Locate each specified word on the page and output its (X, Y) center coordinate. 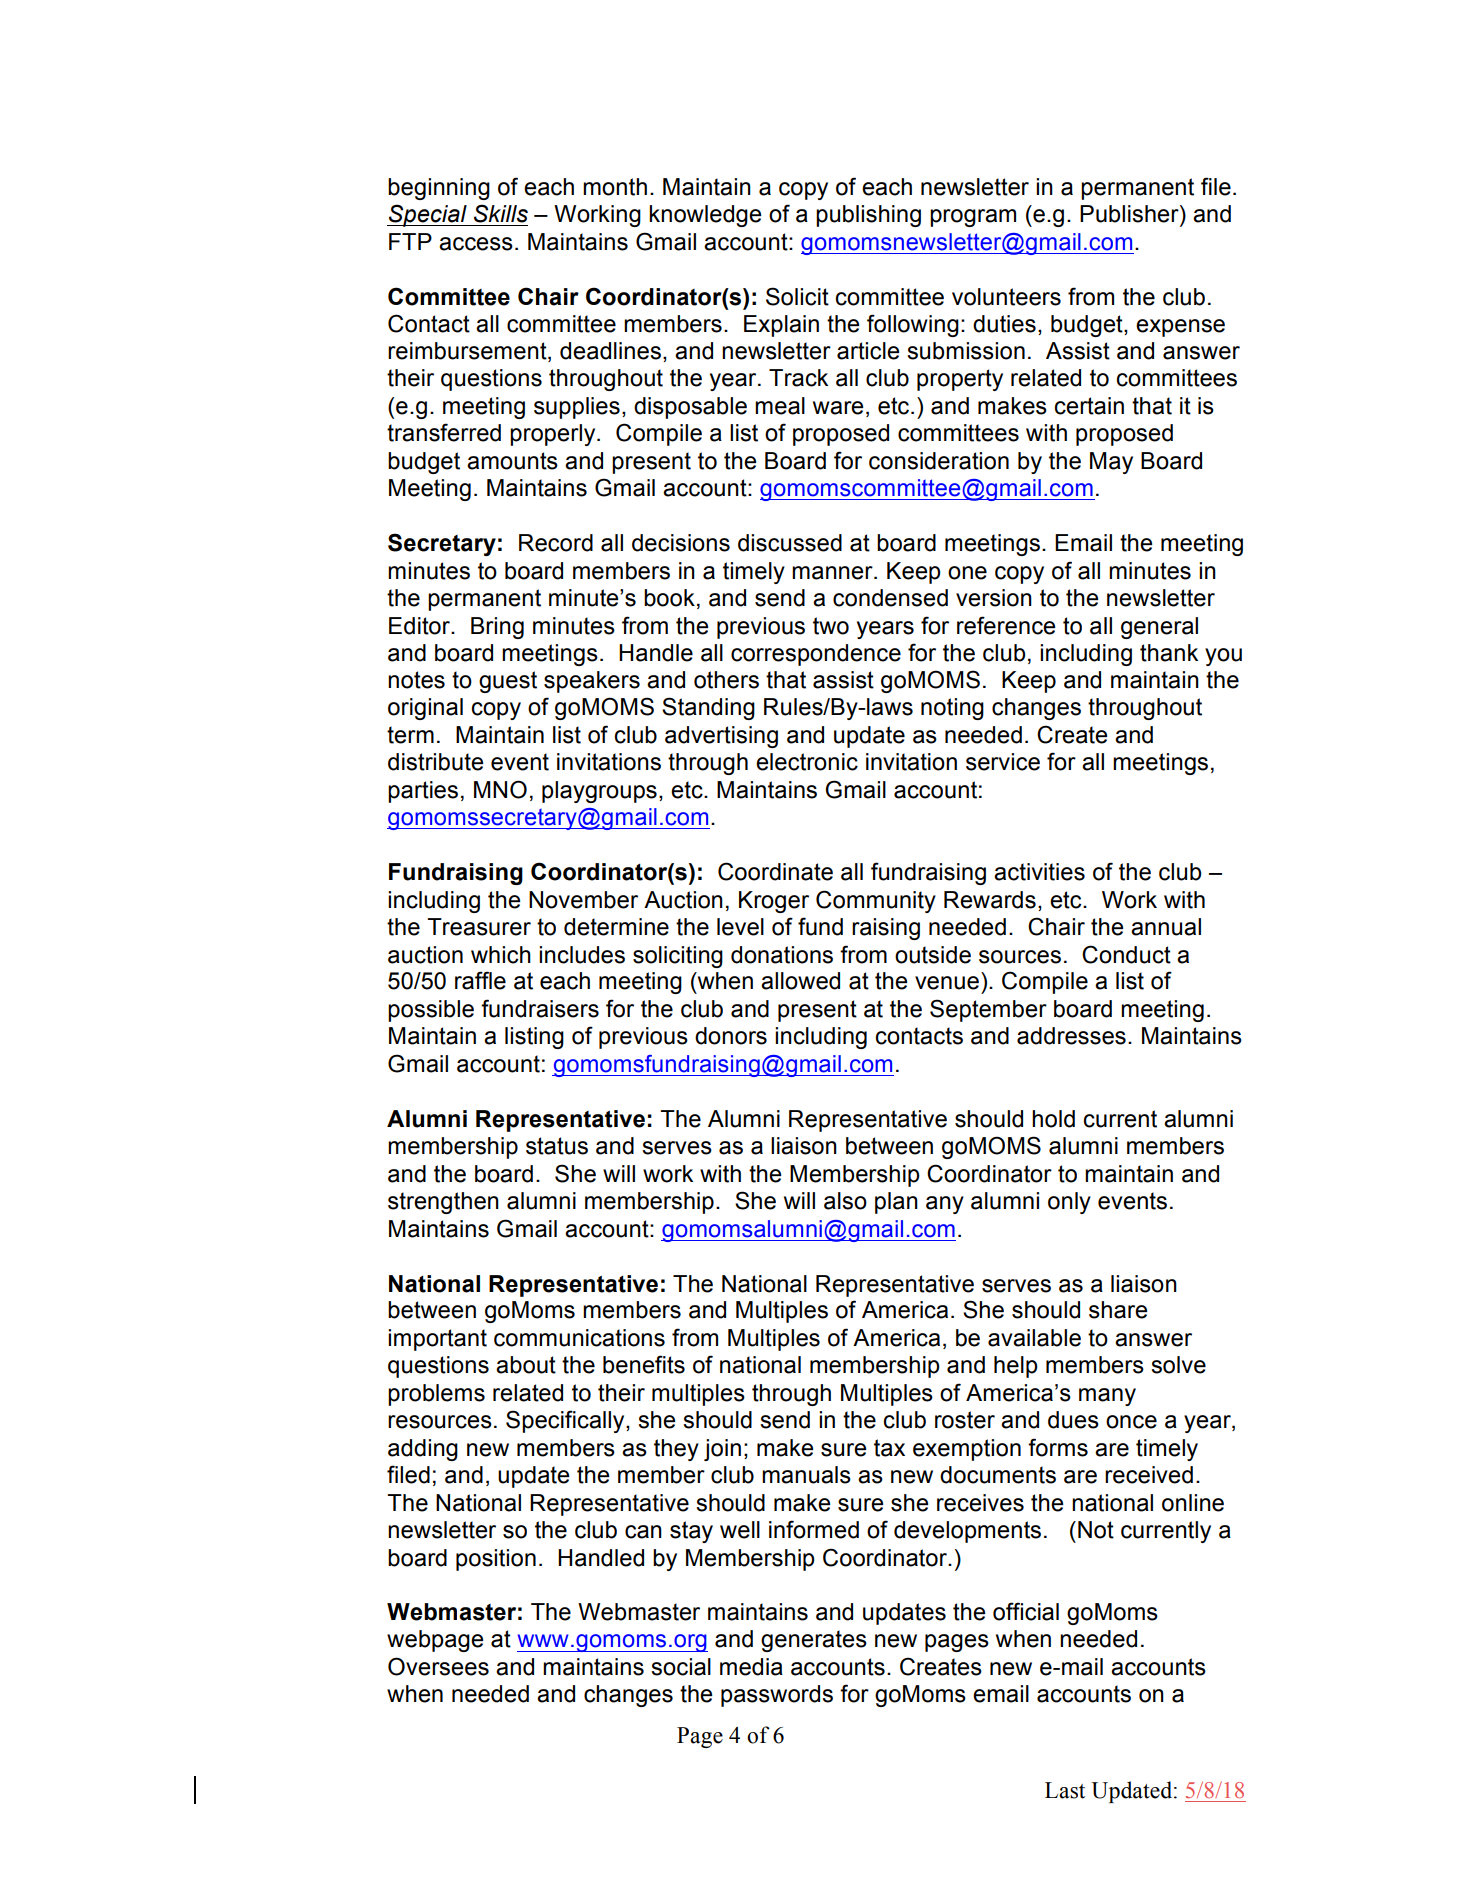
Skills (501, 213)
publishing (868, 216)
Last (1065, 1790)
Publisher (1130, 214)
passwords (777, 1696)
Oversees (438, 1666)
